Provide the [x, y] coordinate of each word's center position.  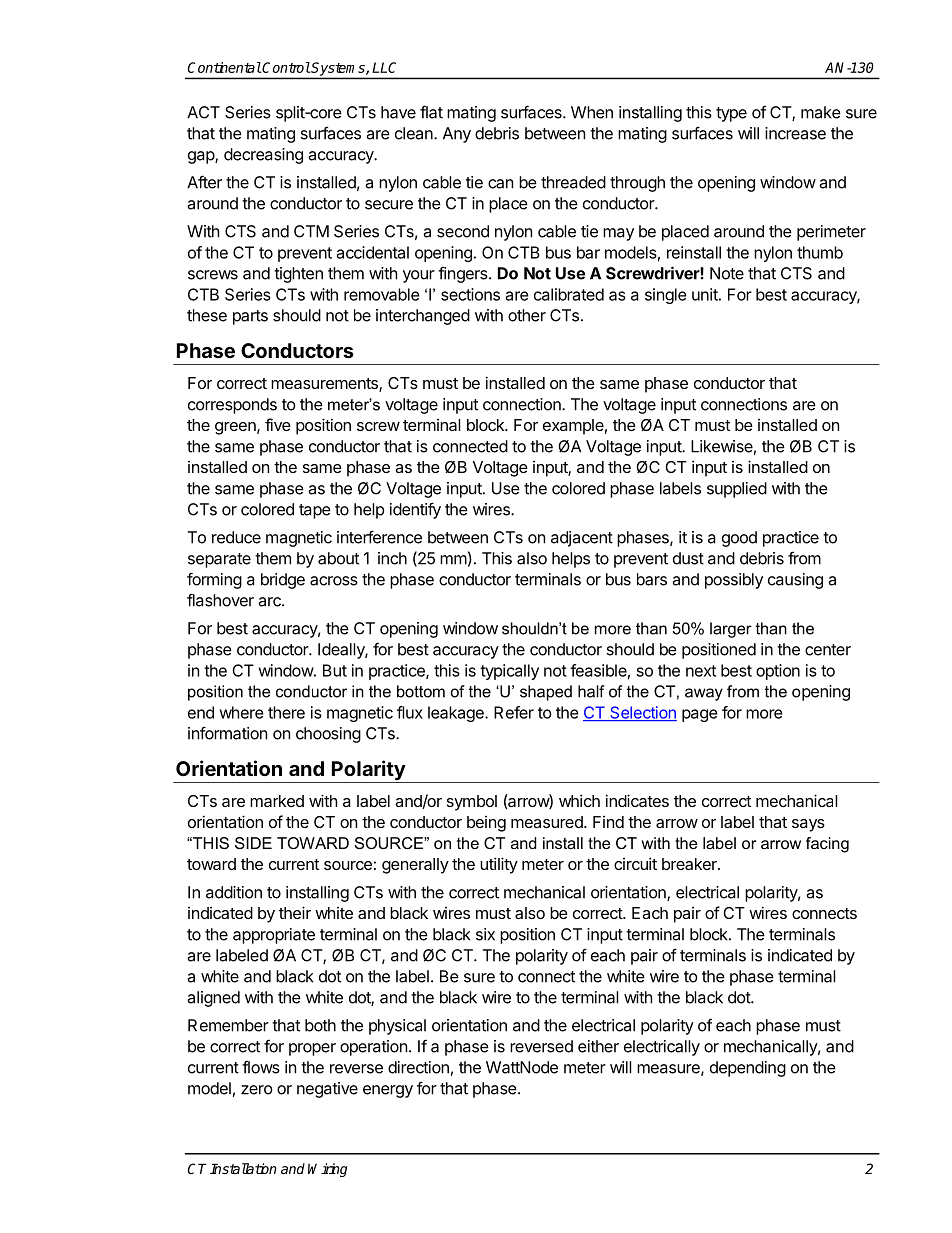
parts [250, 317]
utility [499, 865]
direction [418, 1067]
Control [286, 67]
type [731, 114]
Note [727, 273]
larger [731, 630]
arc [270, 602]
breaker [690, 864]
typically [509, 672]
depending [748, 1069]
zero [257, 1090]
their [295, 912]
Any [457, 135]
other [527, 315]
